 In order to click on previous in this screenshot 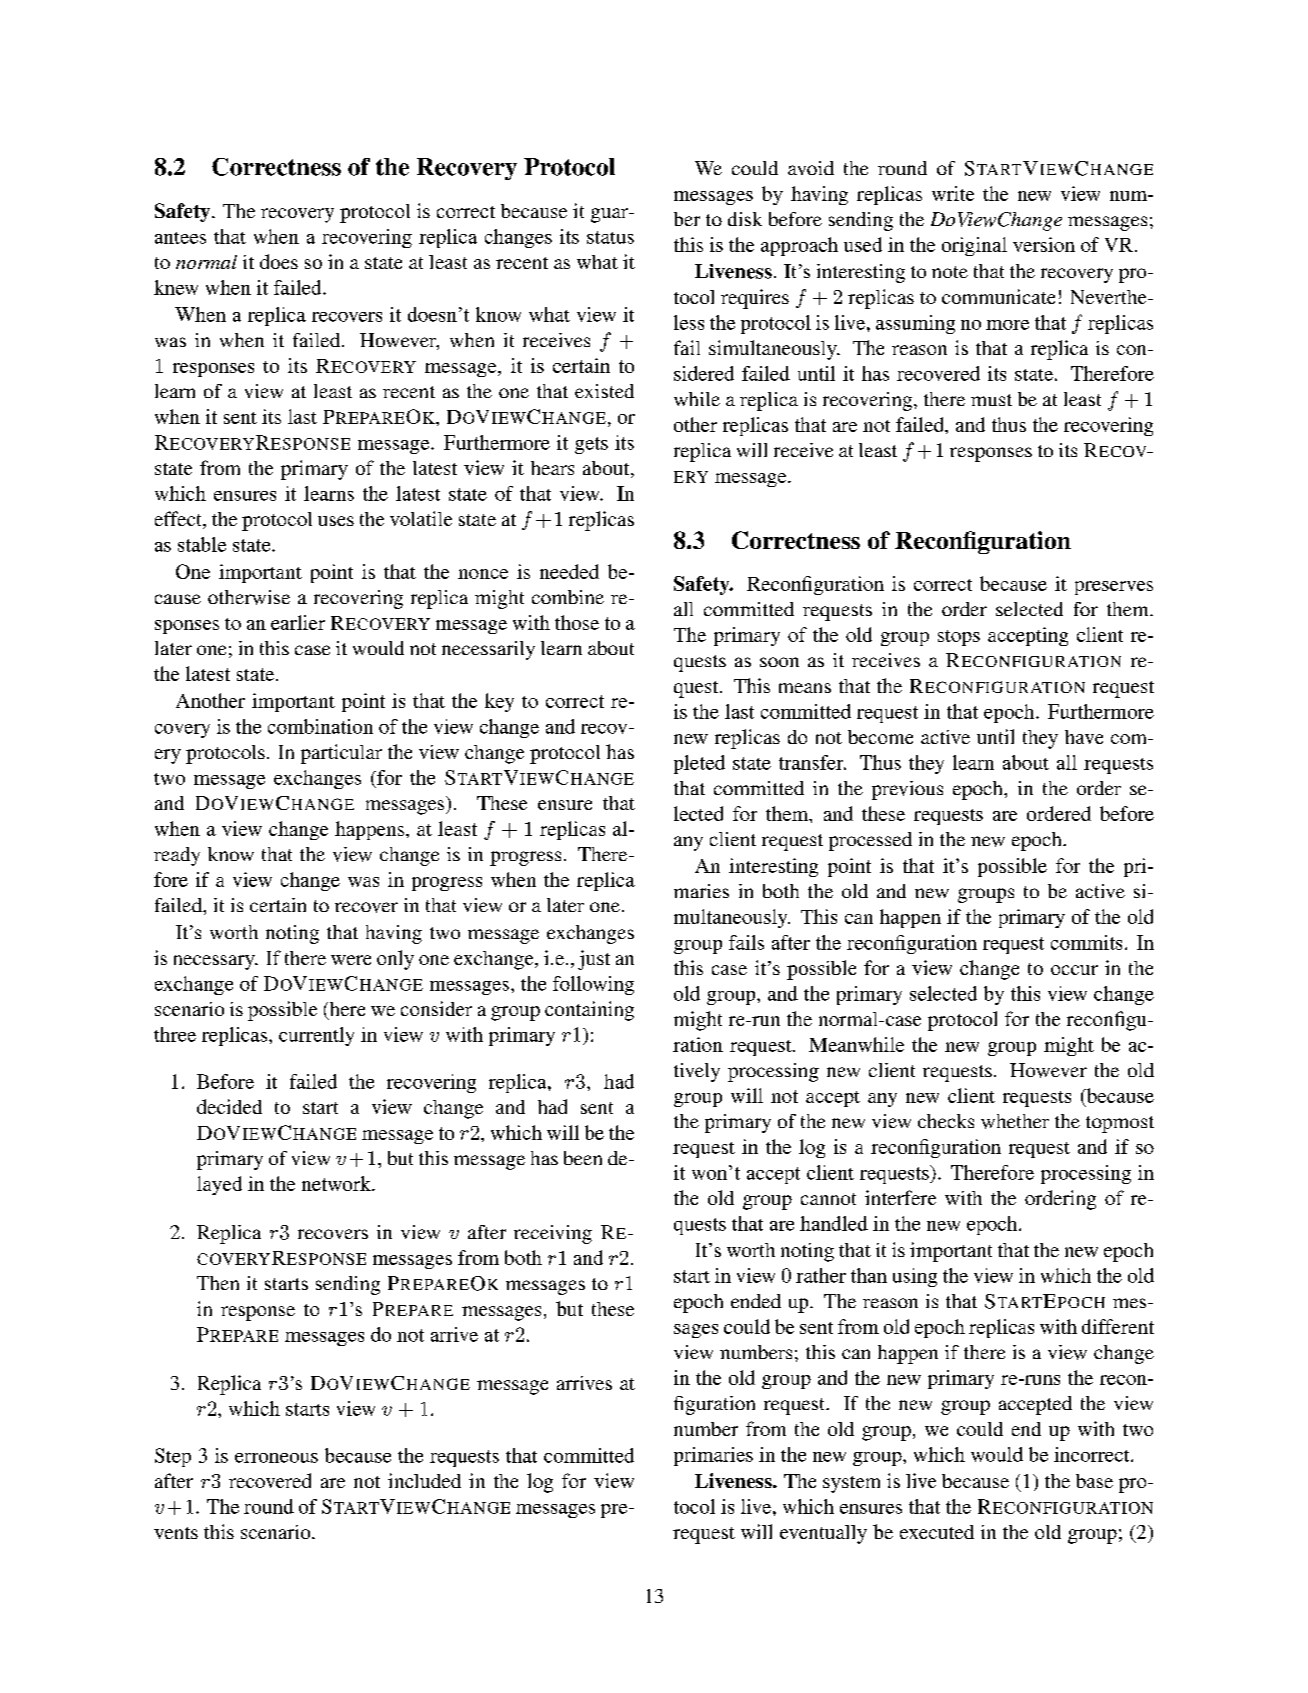, I will do `click(907, 790)`.
